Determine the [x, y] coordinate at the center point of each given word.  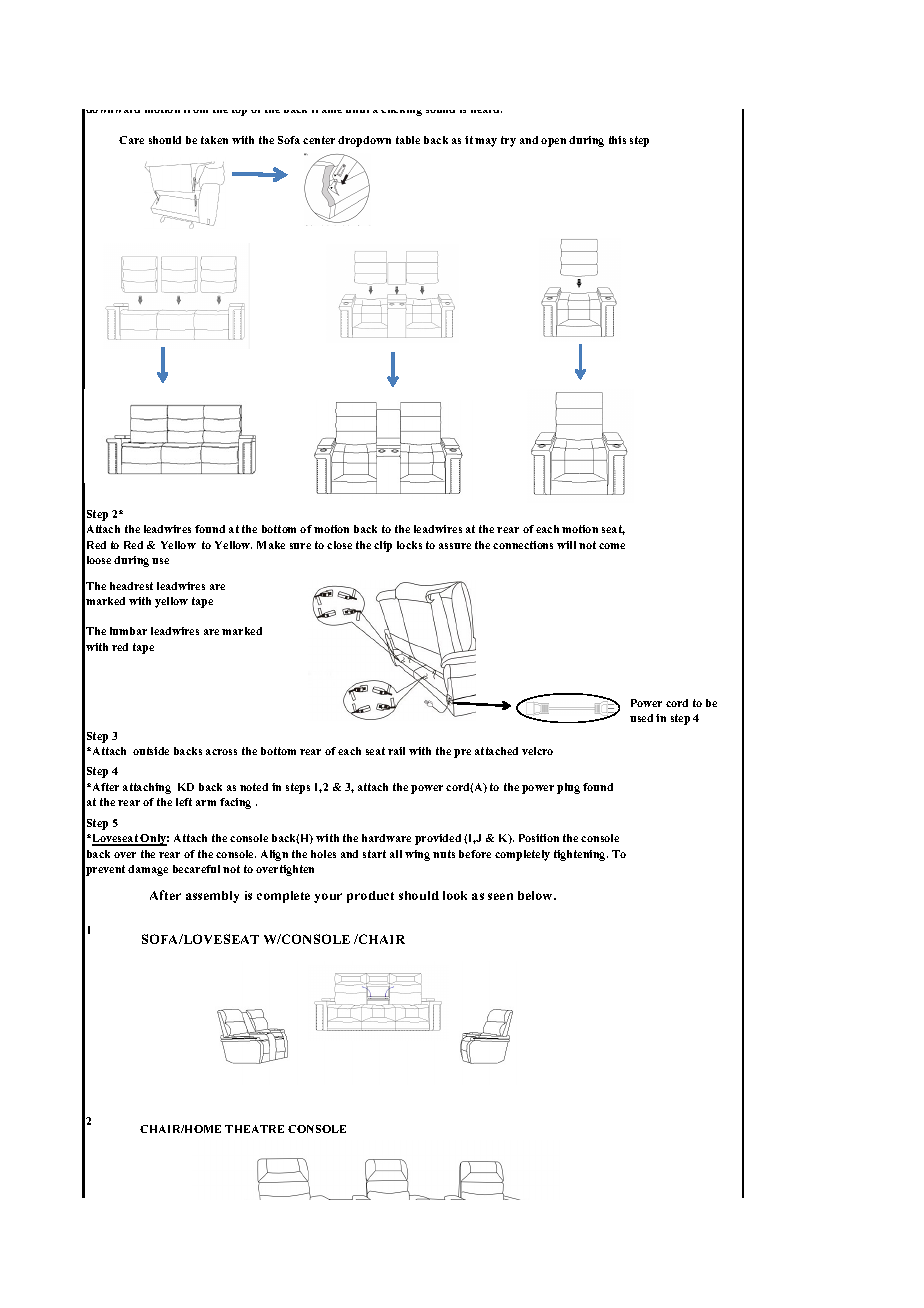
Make [271, 545]
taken [214, 140]
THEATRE [254, 1129]
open [553, 142]
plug [568, 788]
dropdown [364, 141]
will [566, 545]
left [184, 802]
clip [383, 546]
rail [396, 751]
